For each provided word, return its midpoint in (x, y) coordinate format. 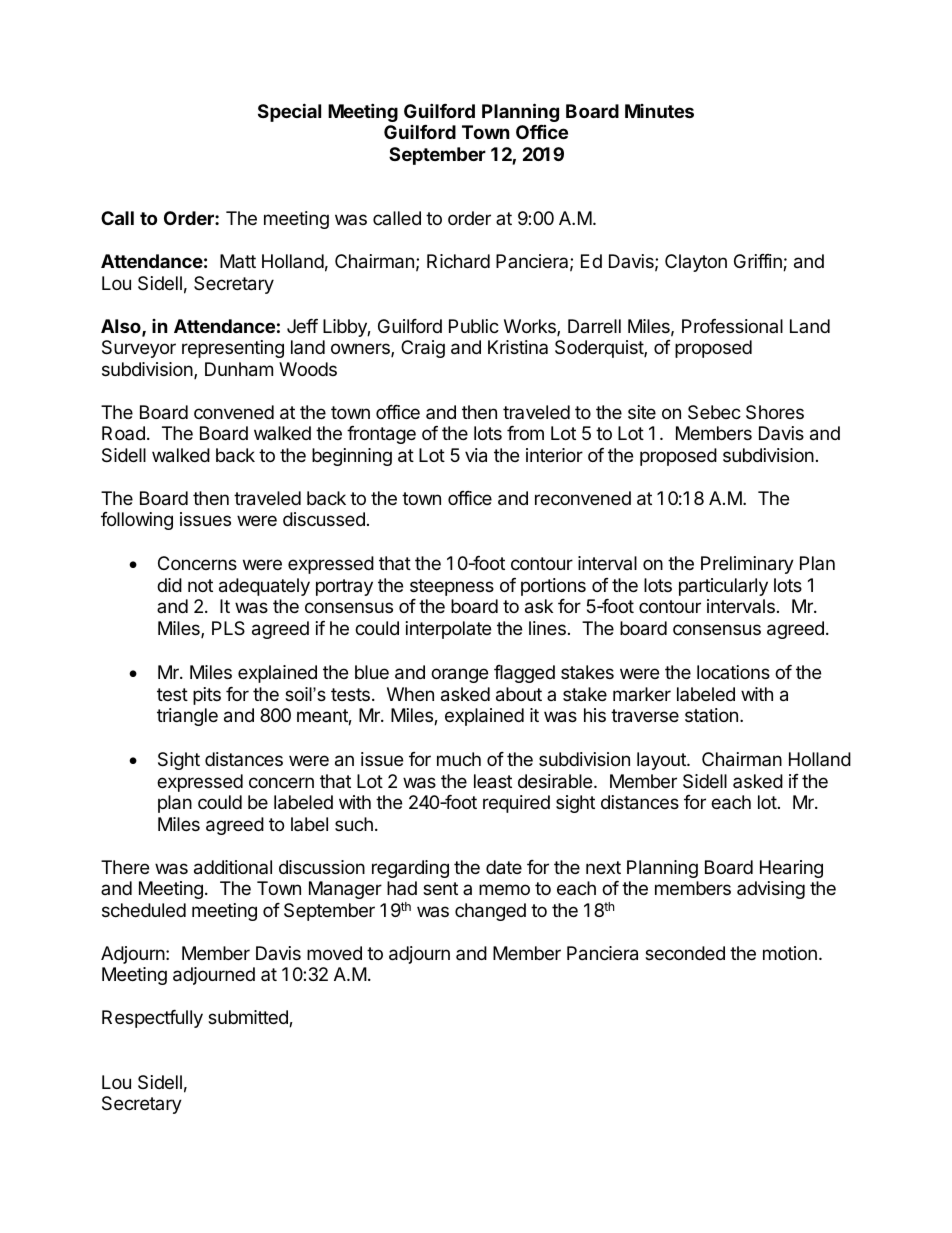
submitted (249, 1018)
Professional (732, 326)
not (200, 585)
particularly (723, 587)
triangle (187, 717)
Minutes (659, 111)
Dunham (239, 369)
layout (662, 761)
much (459, 759)
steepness (452, 587)
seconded (685, 953)
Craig (423, 349)
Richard (458, 261)
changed (490, 912)
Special (289, 112)
